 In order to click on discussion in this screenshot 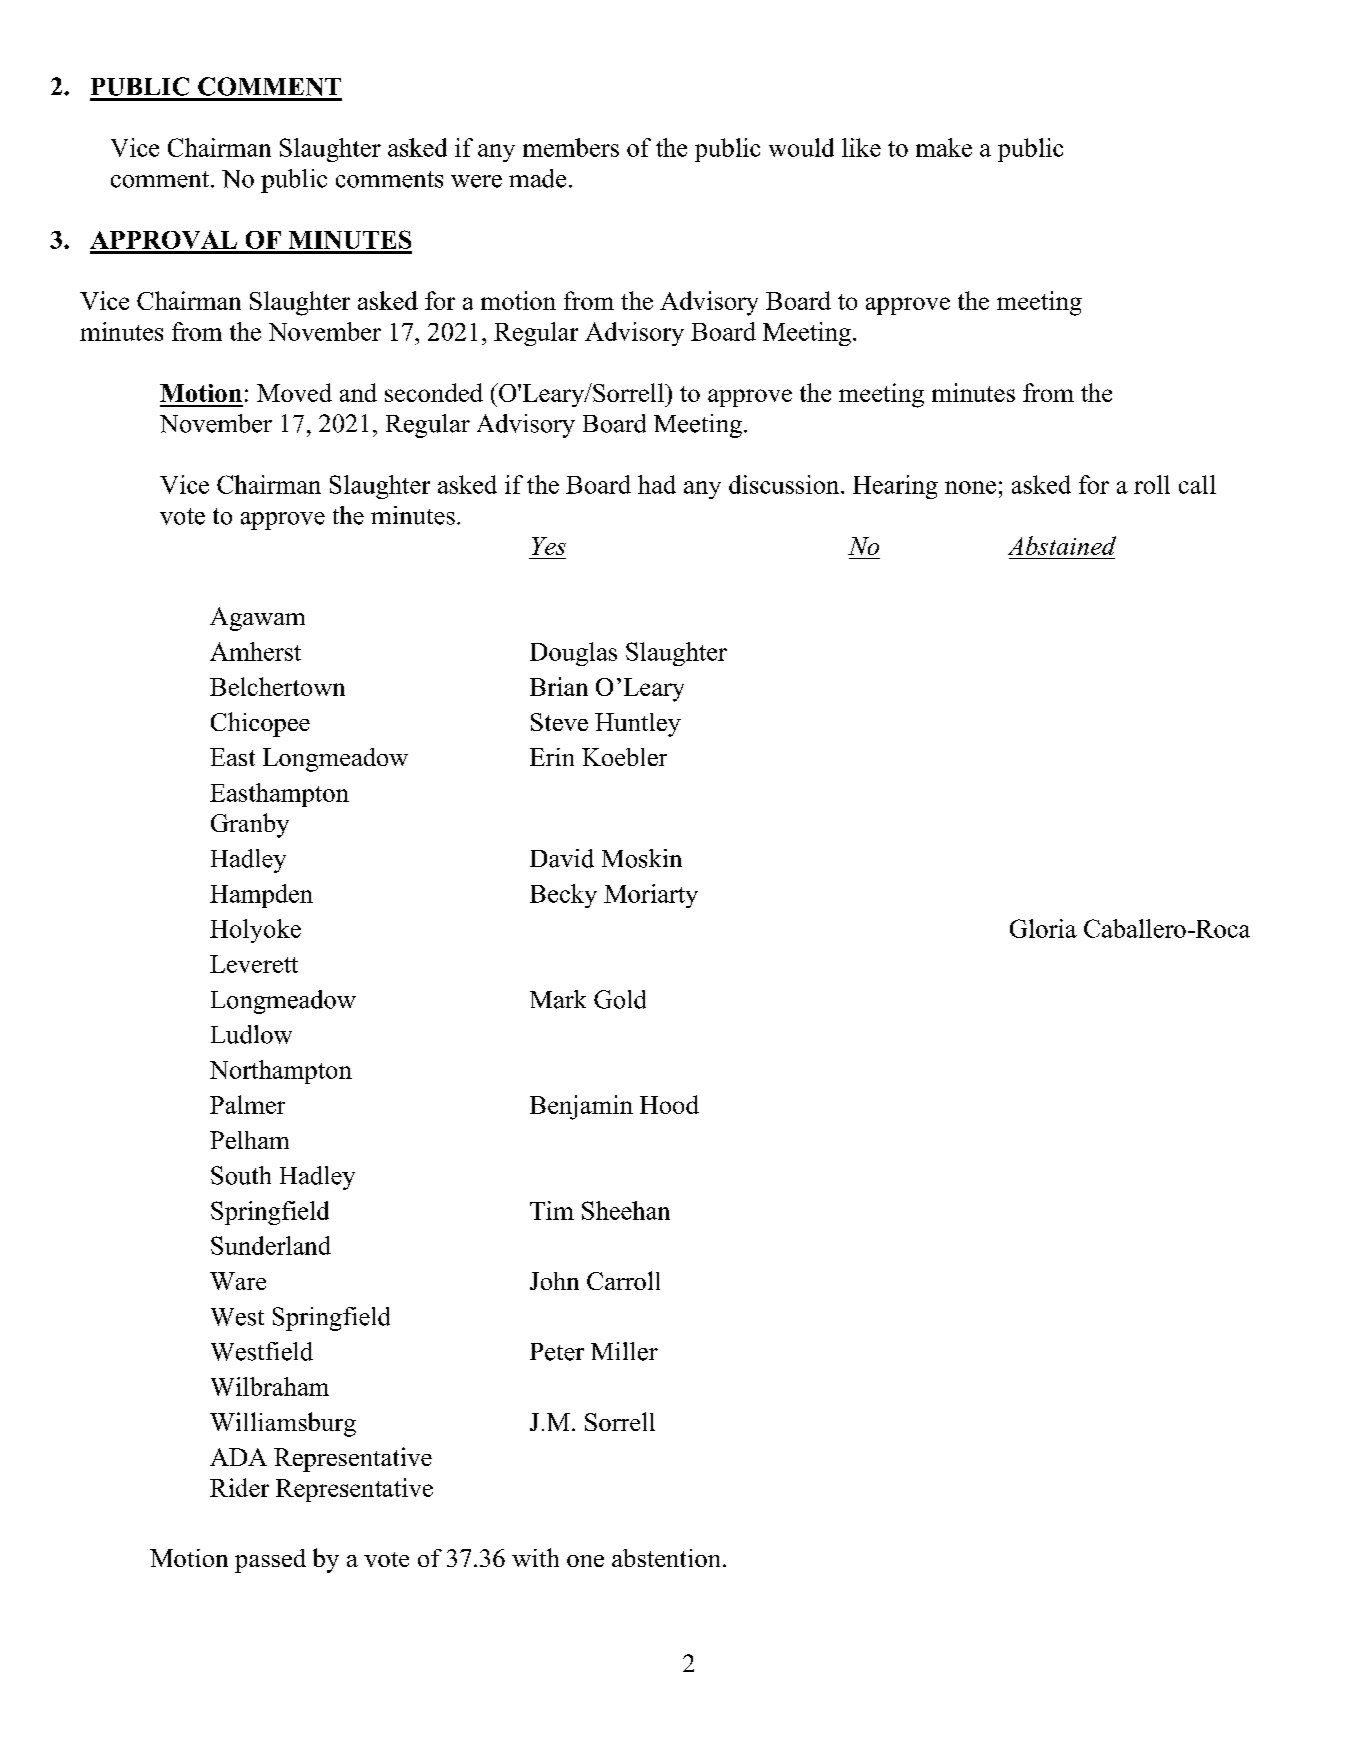, I will do `click(785, 484)`.
